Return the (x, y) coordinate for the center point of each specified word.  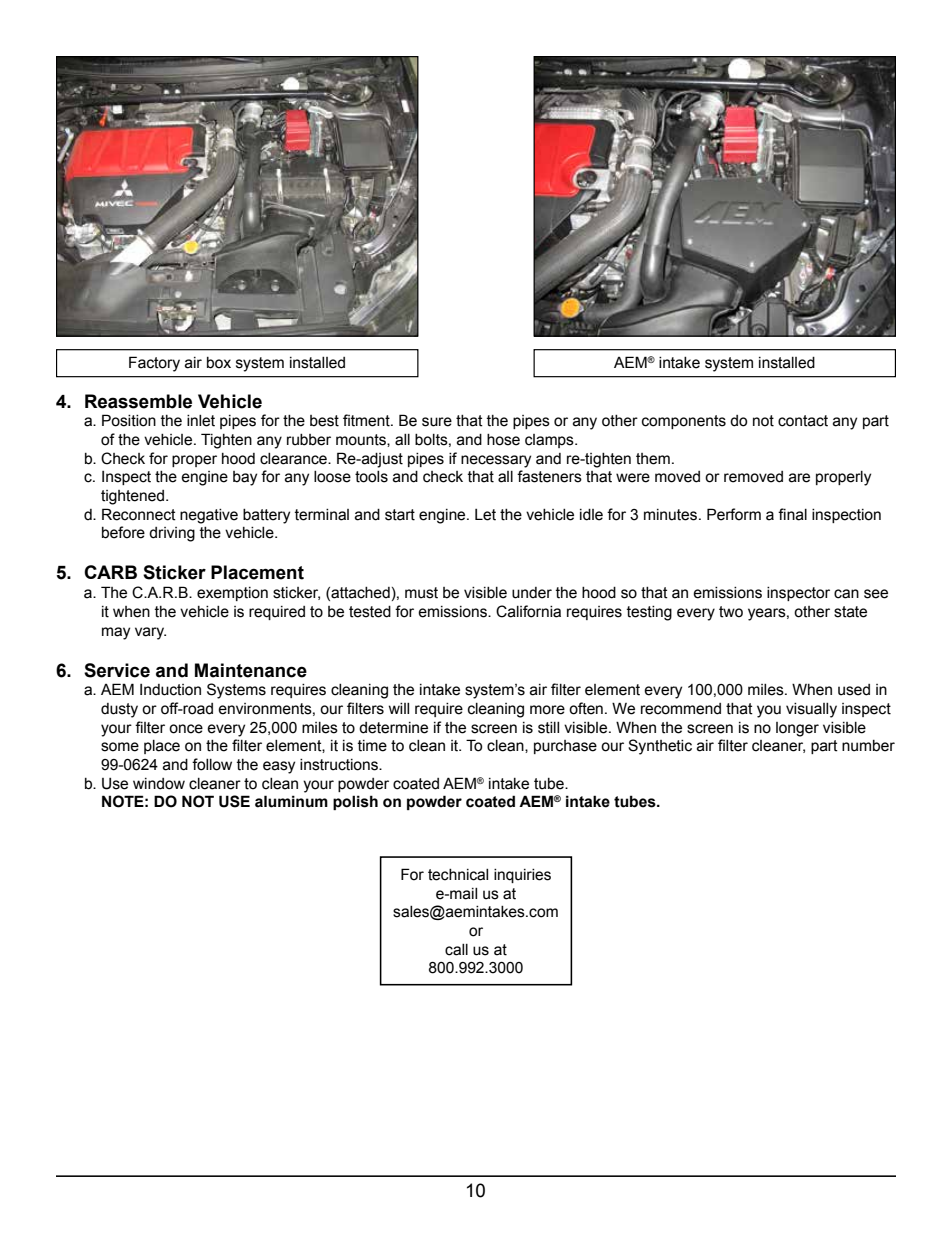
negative (209, 516)
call (456, 950)
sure (437, 422)
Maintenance (251, 670)
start (400, 515)
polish (355, 802)
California (528, 611)
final (792, 514)
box (219, 363)
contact (803, 421)
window (159, 784)
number (868, 746)
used (854, 690)
